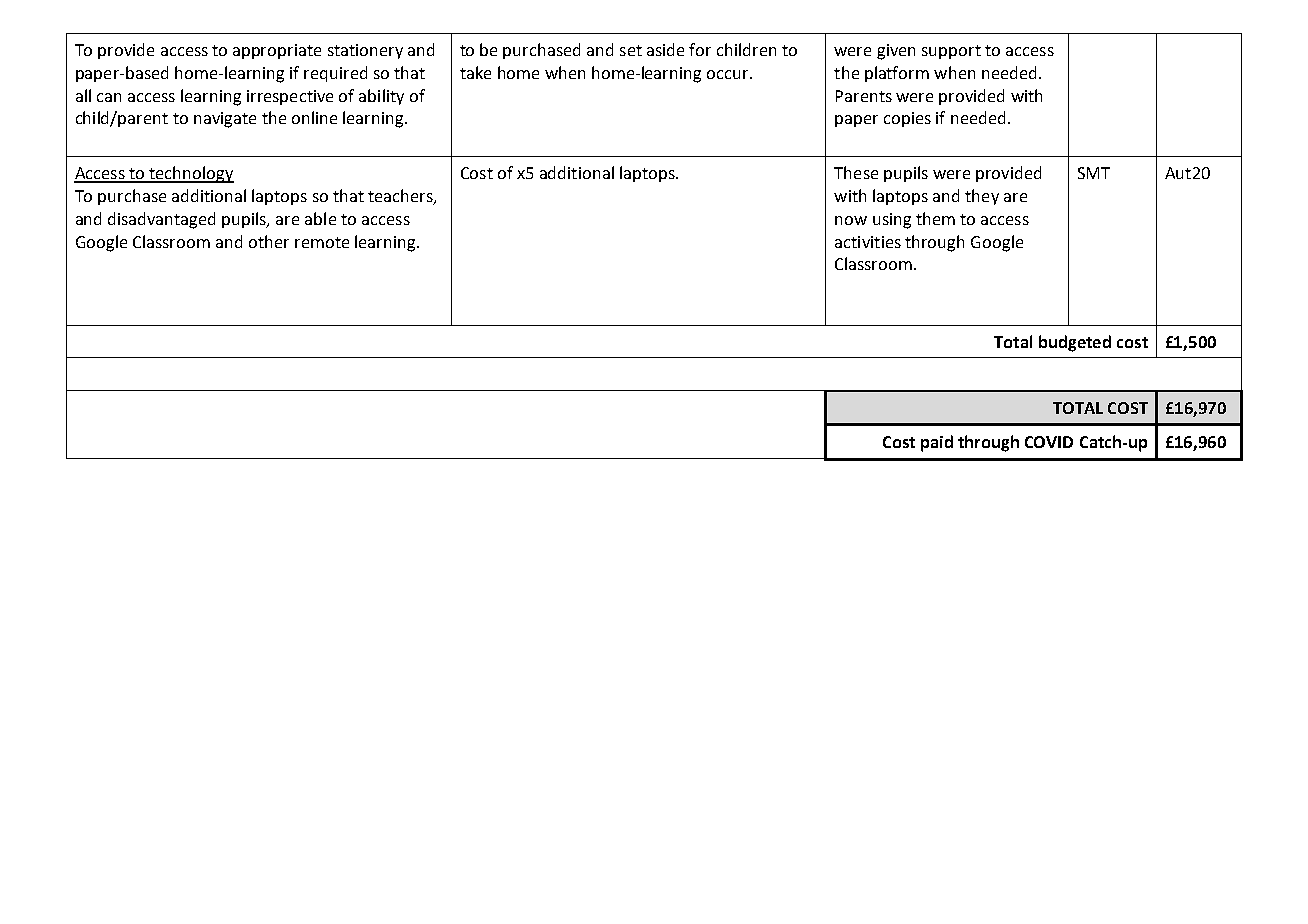 Image resolution: width=1308 pixels, height=924 pixels. I want to click on COVID, so click(1049, 442).
